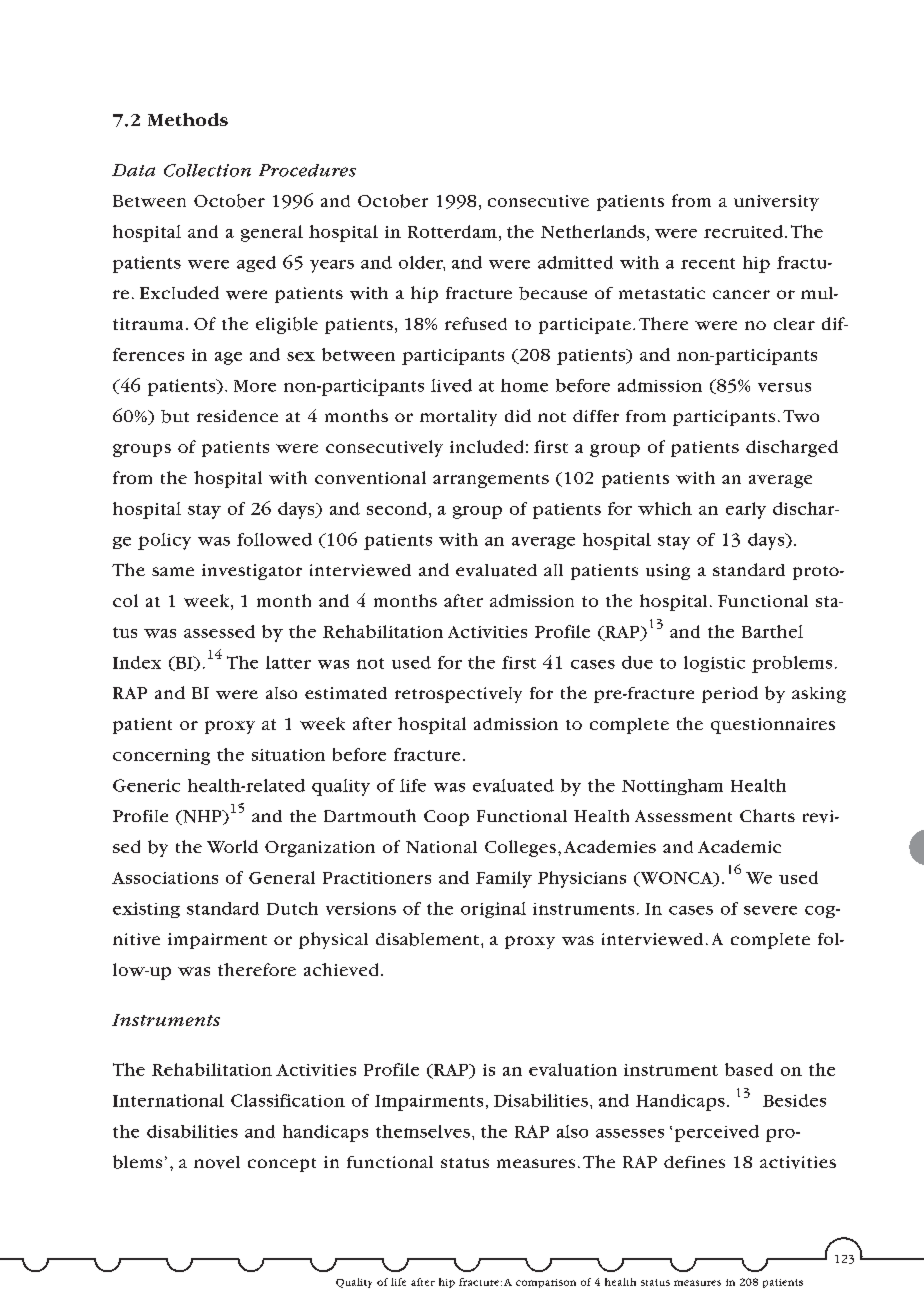  I want to click on Collection, so click(207, 170).
